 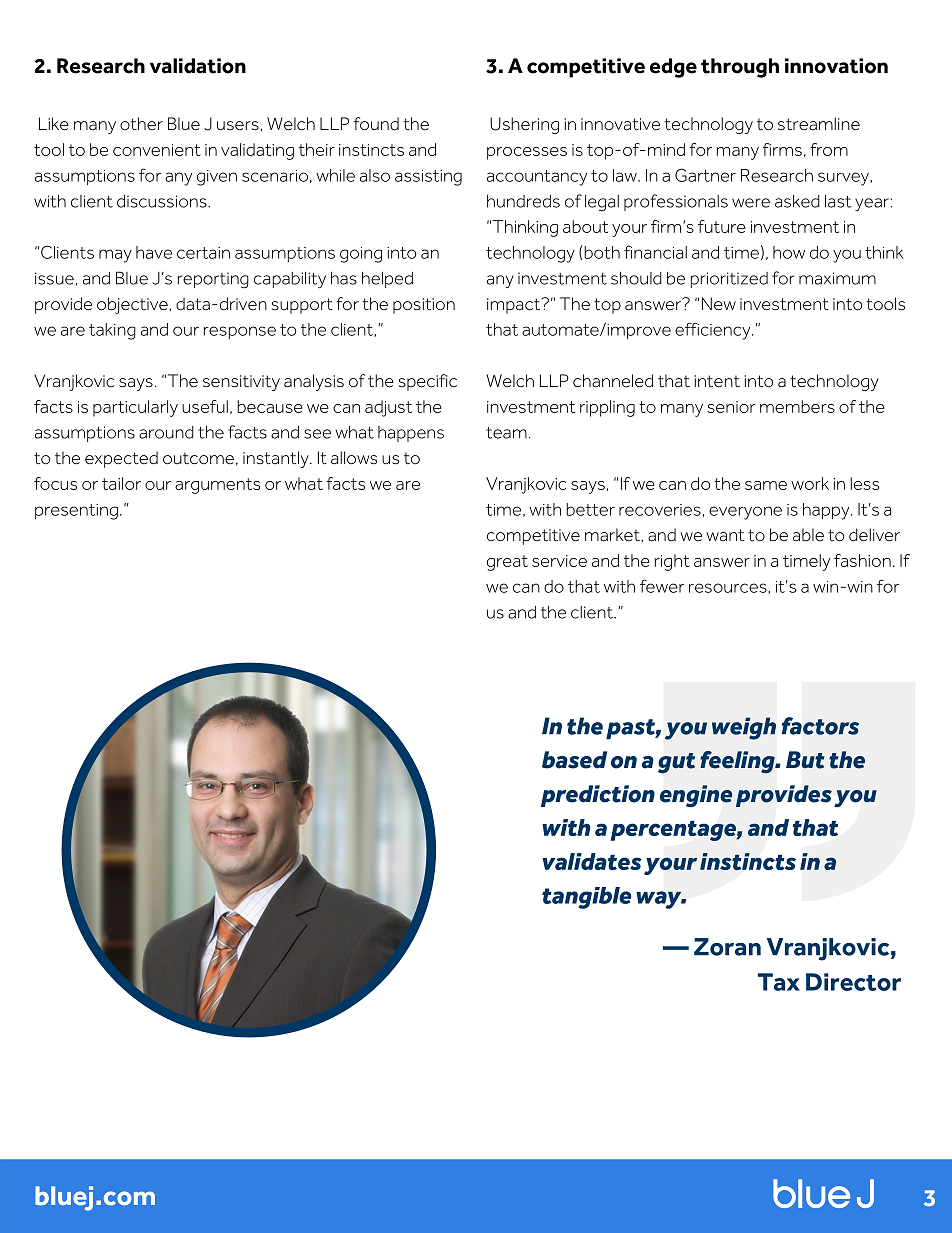 What do you see at coordinates (740, 68) in the image?
I see `through` at bounding box center [740, 68].
